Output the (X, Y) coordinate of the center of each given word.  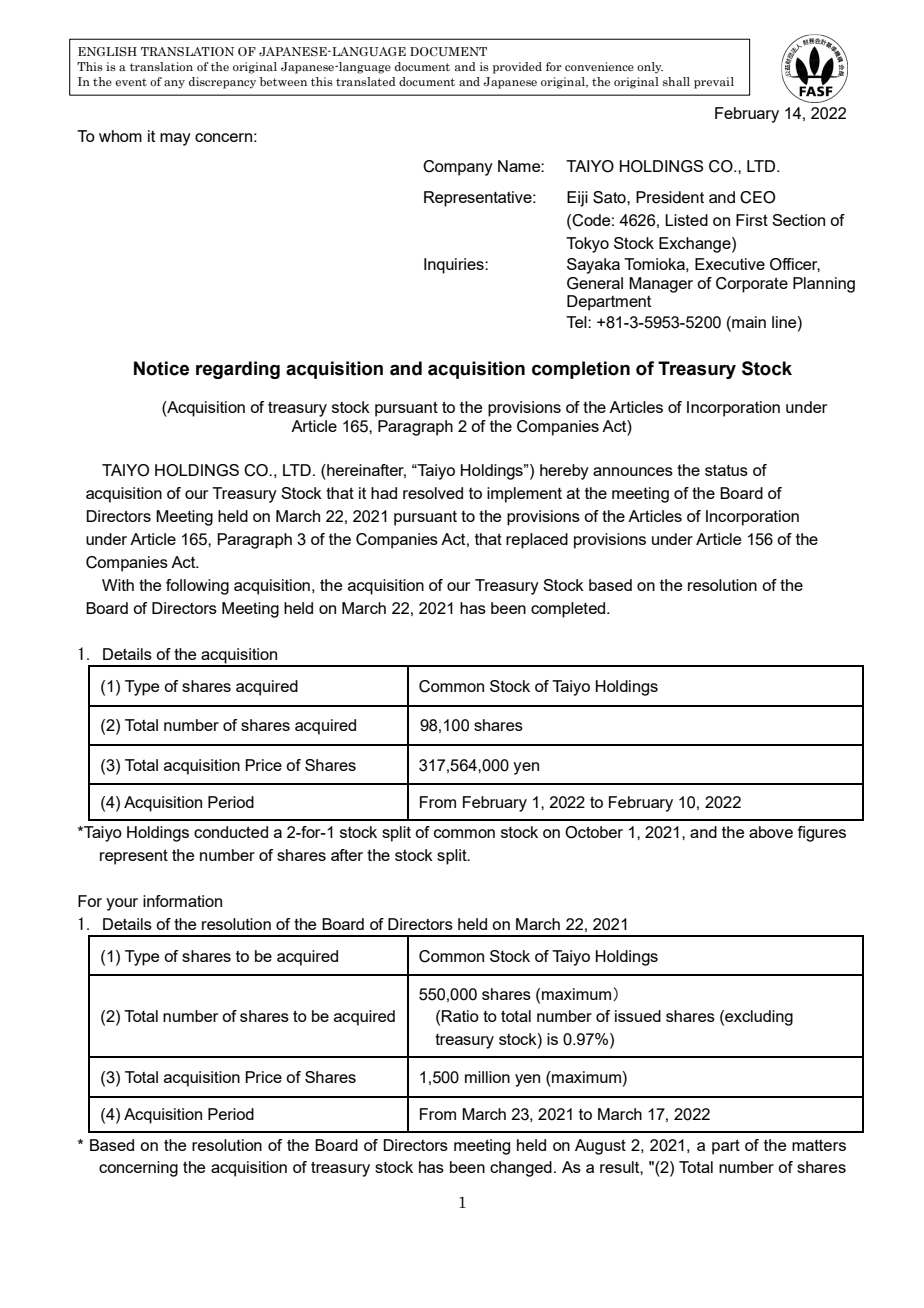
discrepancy (222, 83)
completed (569, 610)
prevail (714, 83)
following (197, 587)
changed (521, 1169)
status (726, 470)
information (182, 901)
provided (517, 68)
